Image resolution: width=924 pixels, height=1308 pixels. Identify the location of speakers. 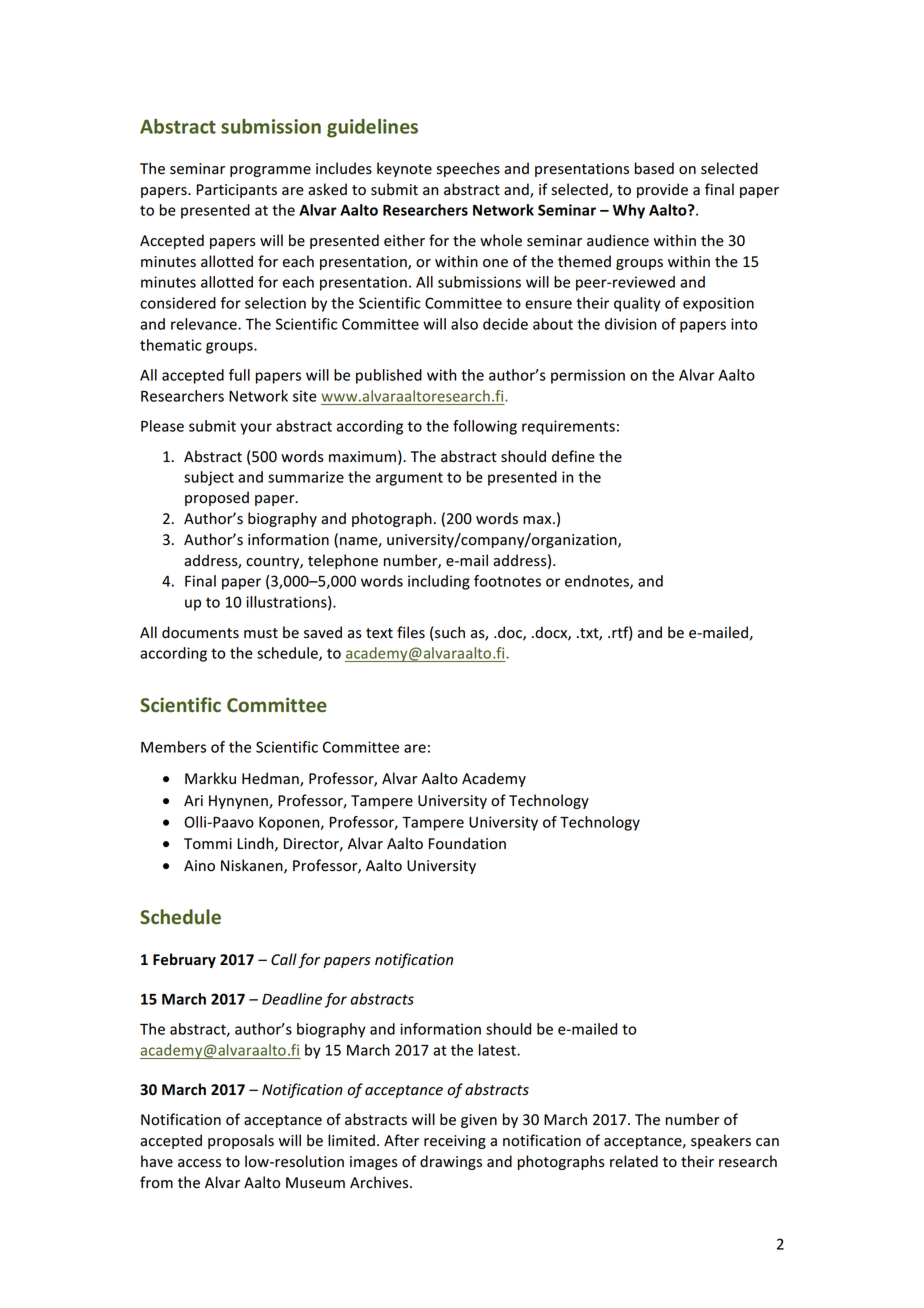
(721, 1141).
